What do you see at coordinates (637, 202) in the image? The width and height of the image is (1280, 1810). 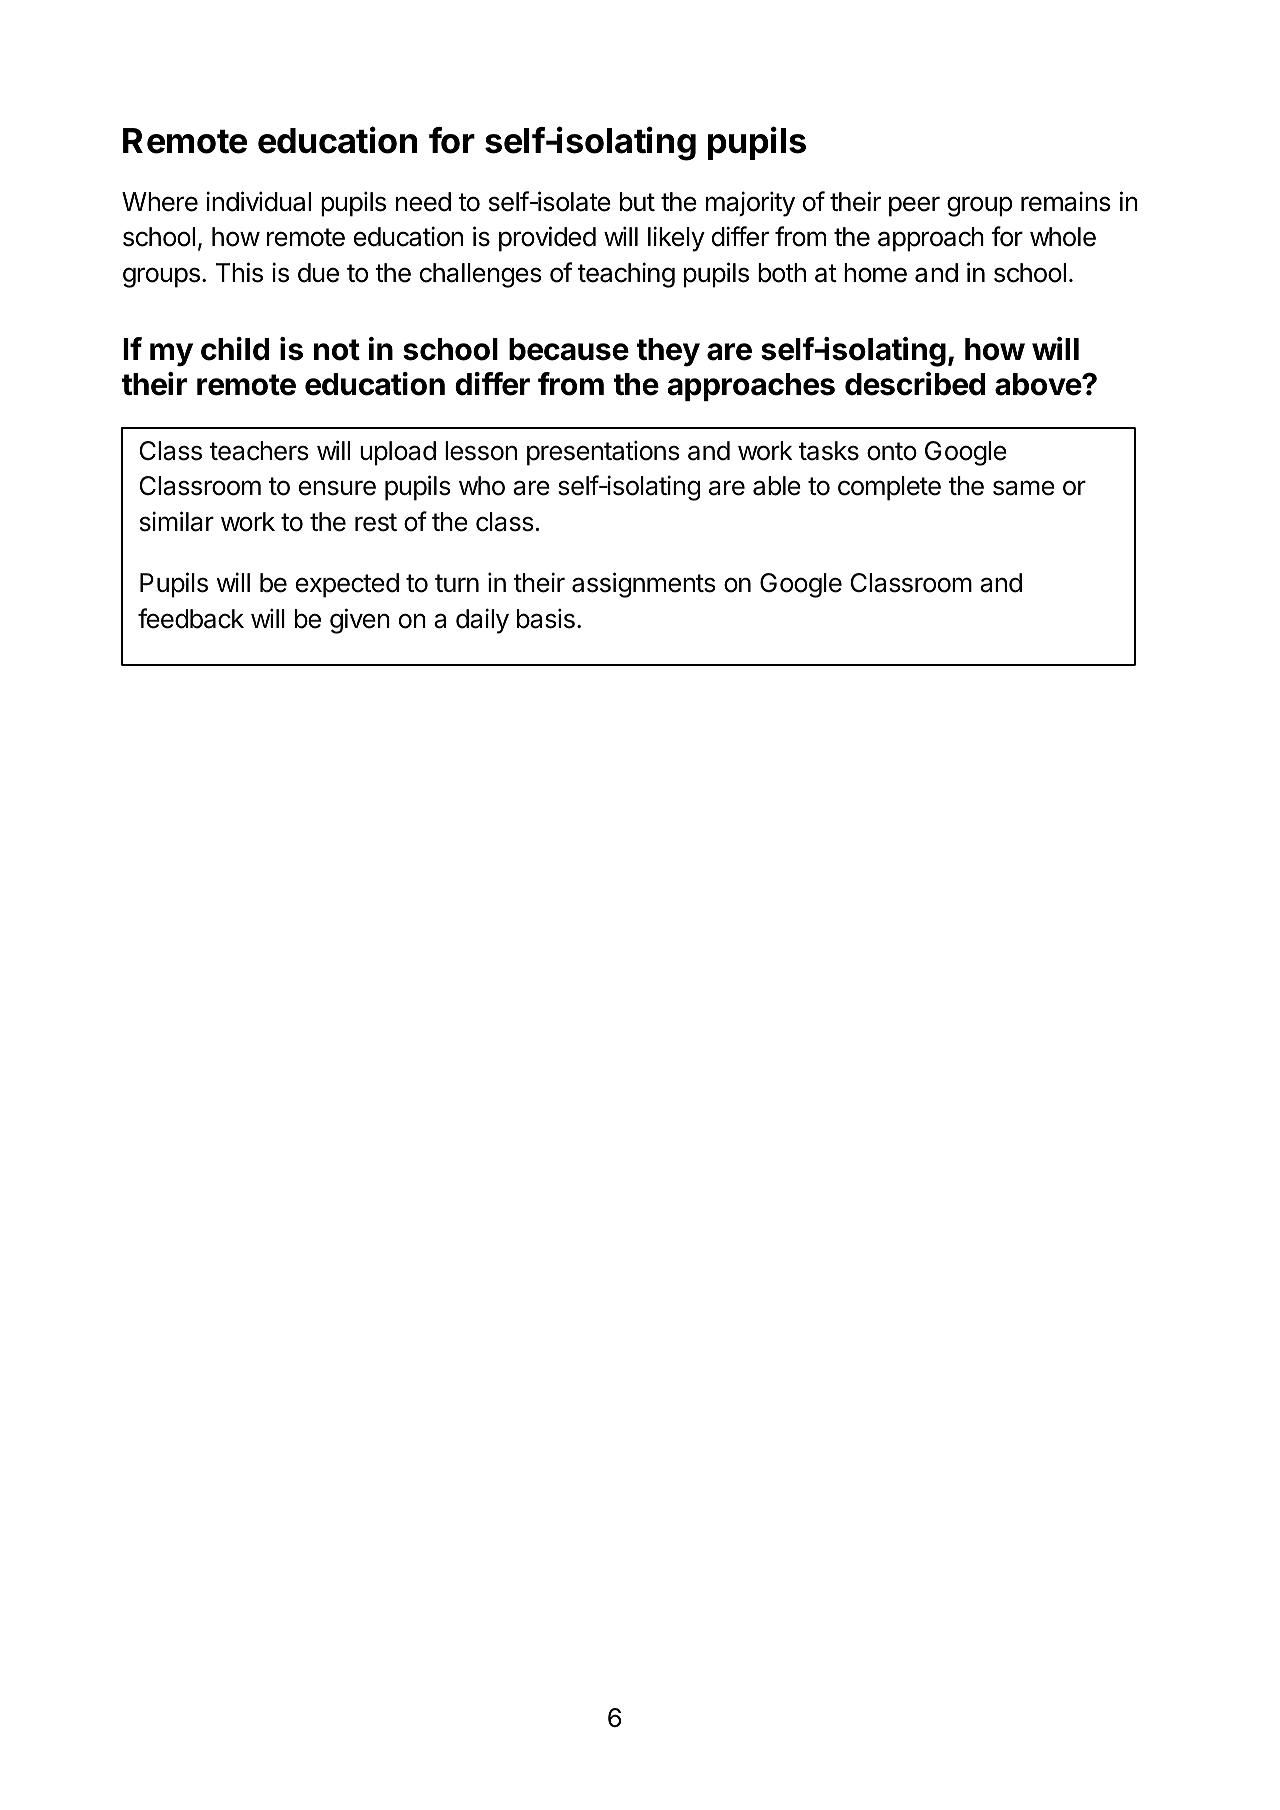 I see `but` at bounding box center [637, 202].
